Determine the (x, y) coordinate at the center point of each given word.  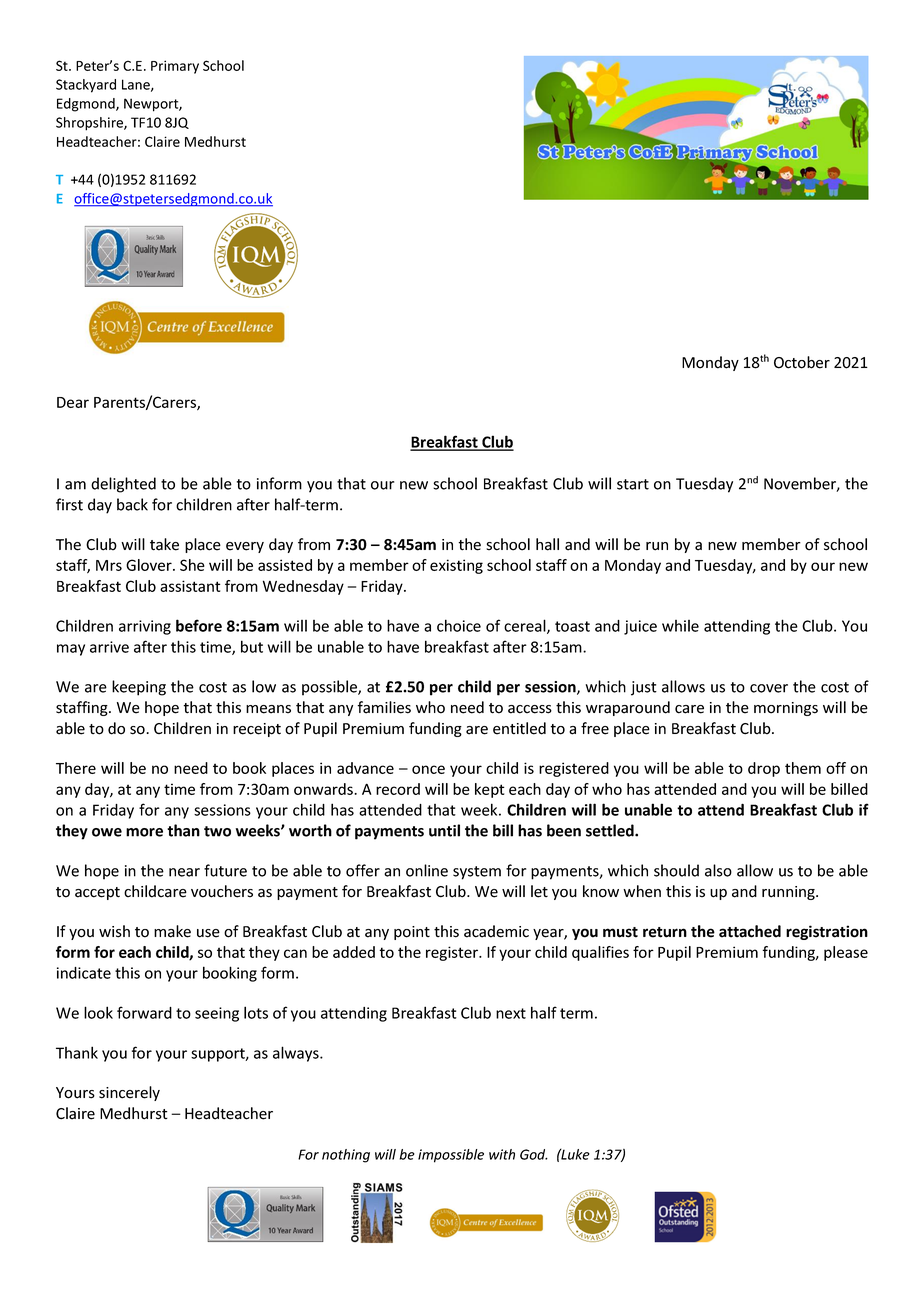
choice (459, 625)
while (680, 626)
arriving (145, 627)
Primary (175, 67)
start (633, 484)
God (534, 1154)
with (502, 1154)
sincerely (129, 1093)
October (802, 362)
